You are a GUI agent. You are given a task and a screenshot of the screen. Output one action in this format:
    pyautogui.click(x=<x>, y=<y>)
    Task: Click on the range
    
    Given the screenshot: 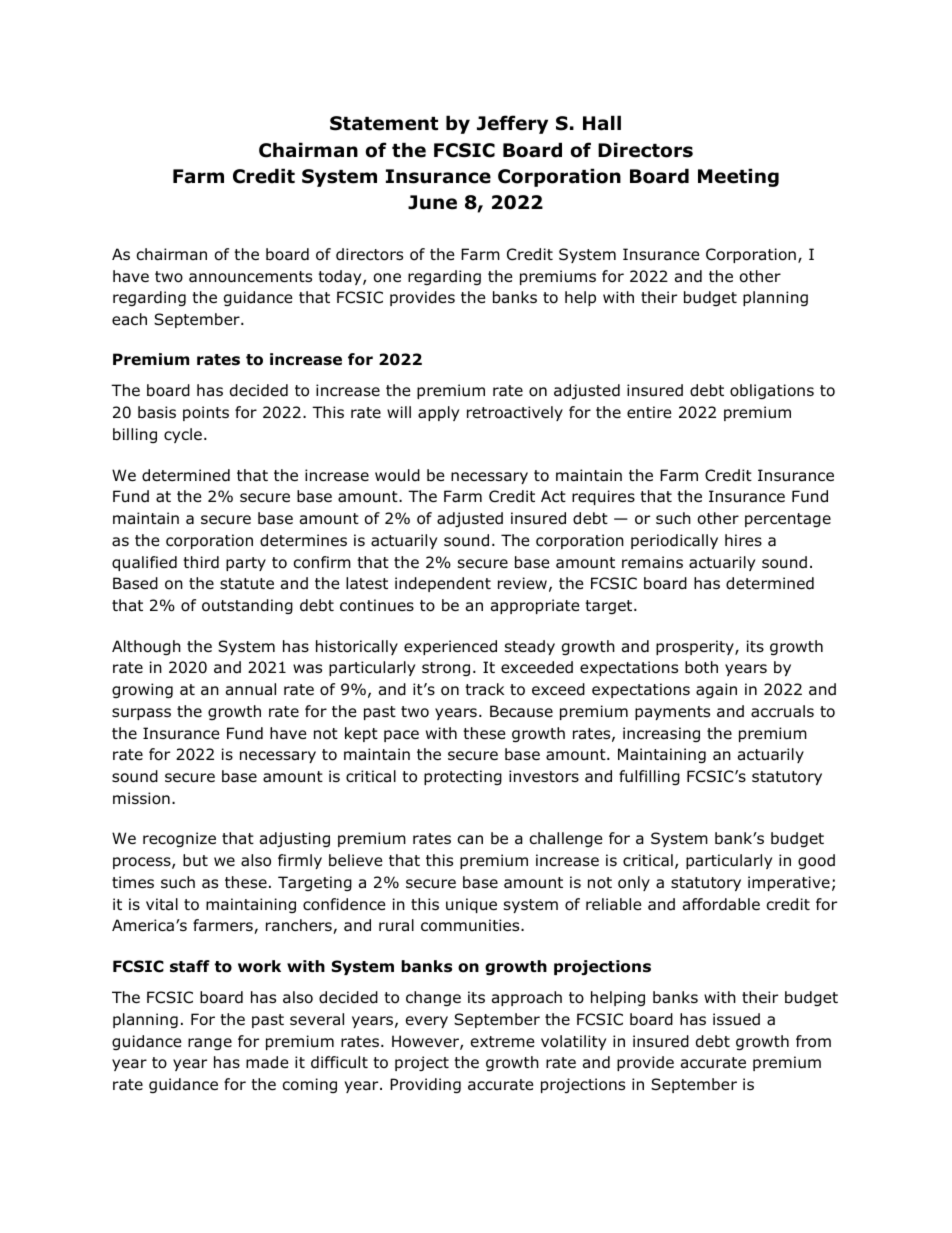 What is the action you would take?
    pyautogui.click(x=210, y=1044)
